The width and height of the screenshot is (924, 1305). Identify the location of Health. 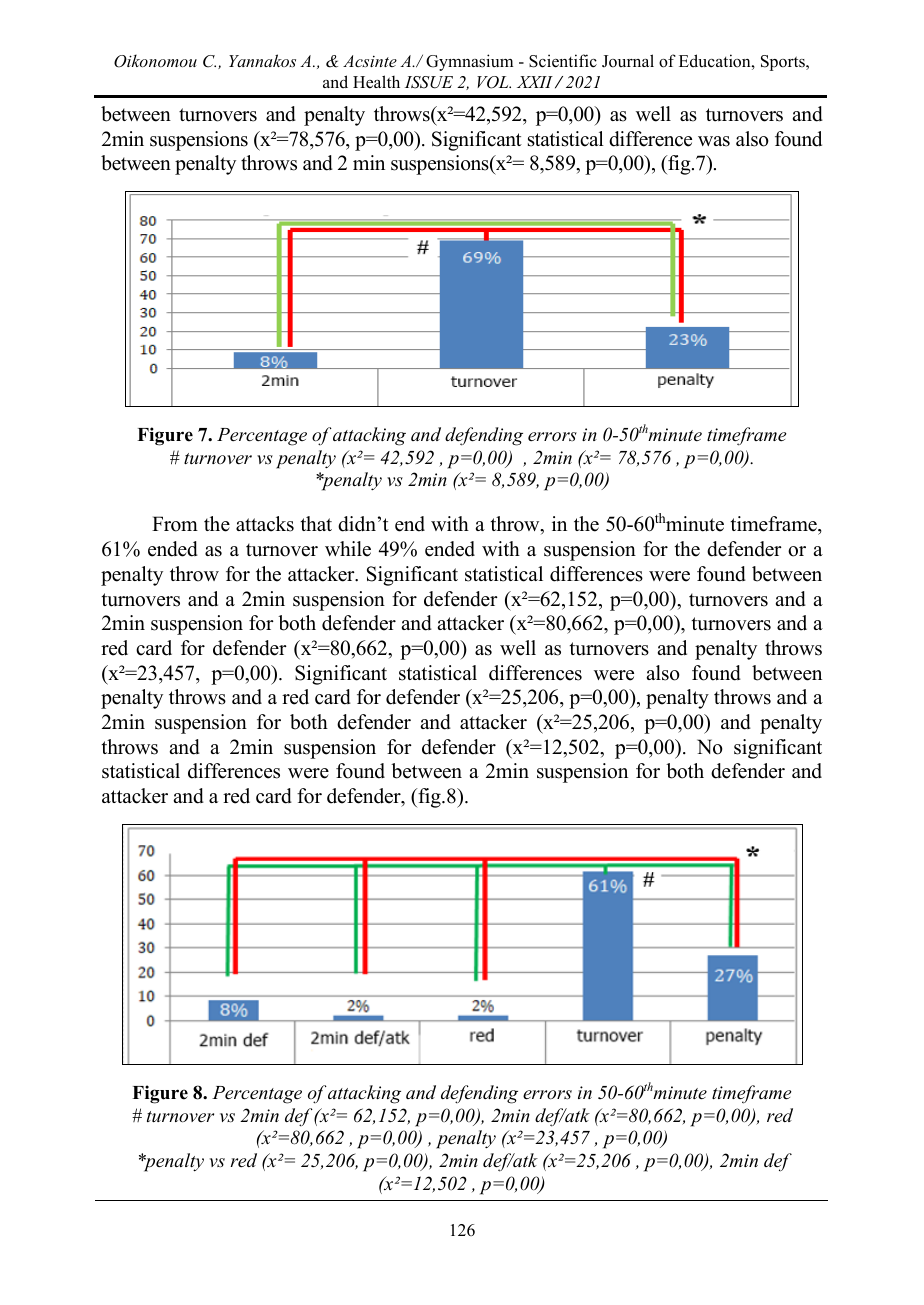
(376, 82).
